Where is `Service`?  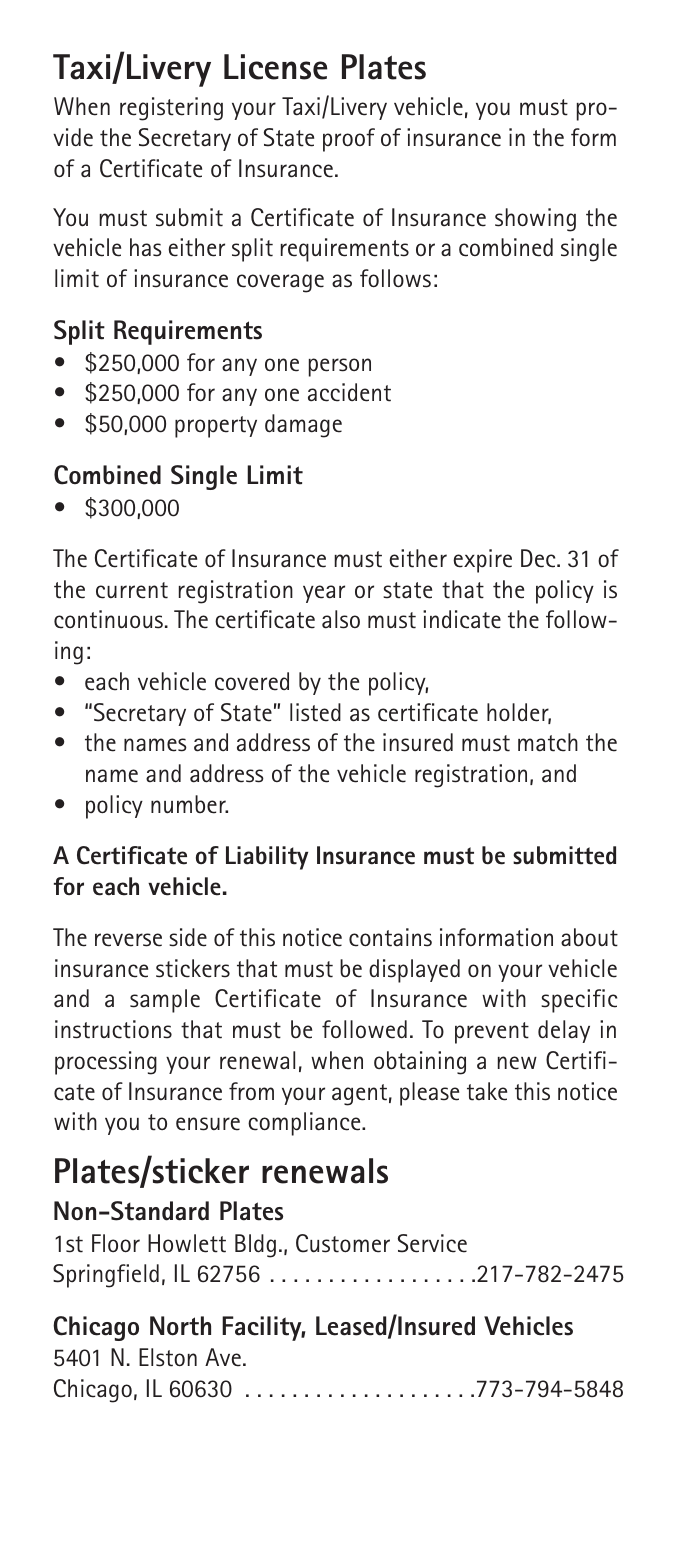 Service is located at coordinates (432, 1243).
